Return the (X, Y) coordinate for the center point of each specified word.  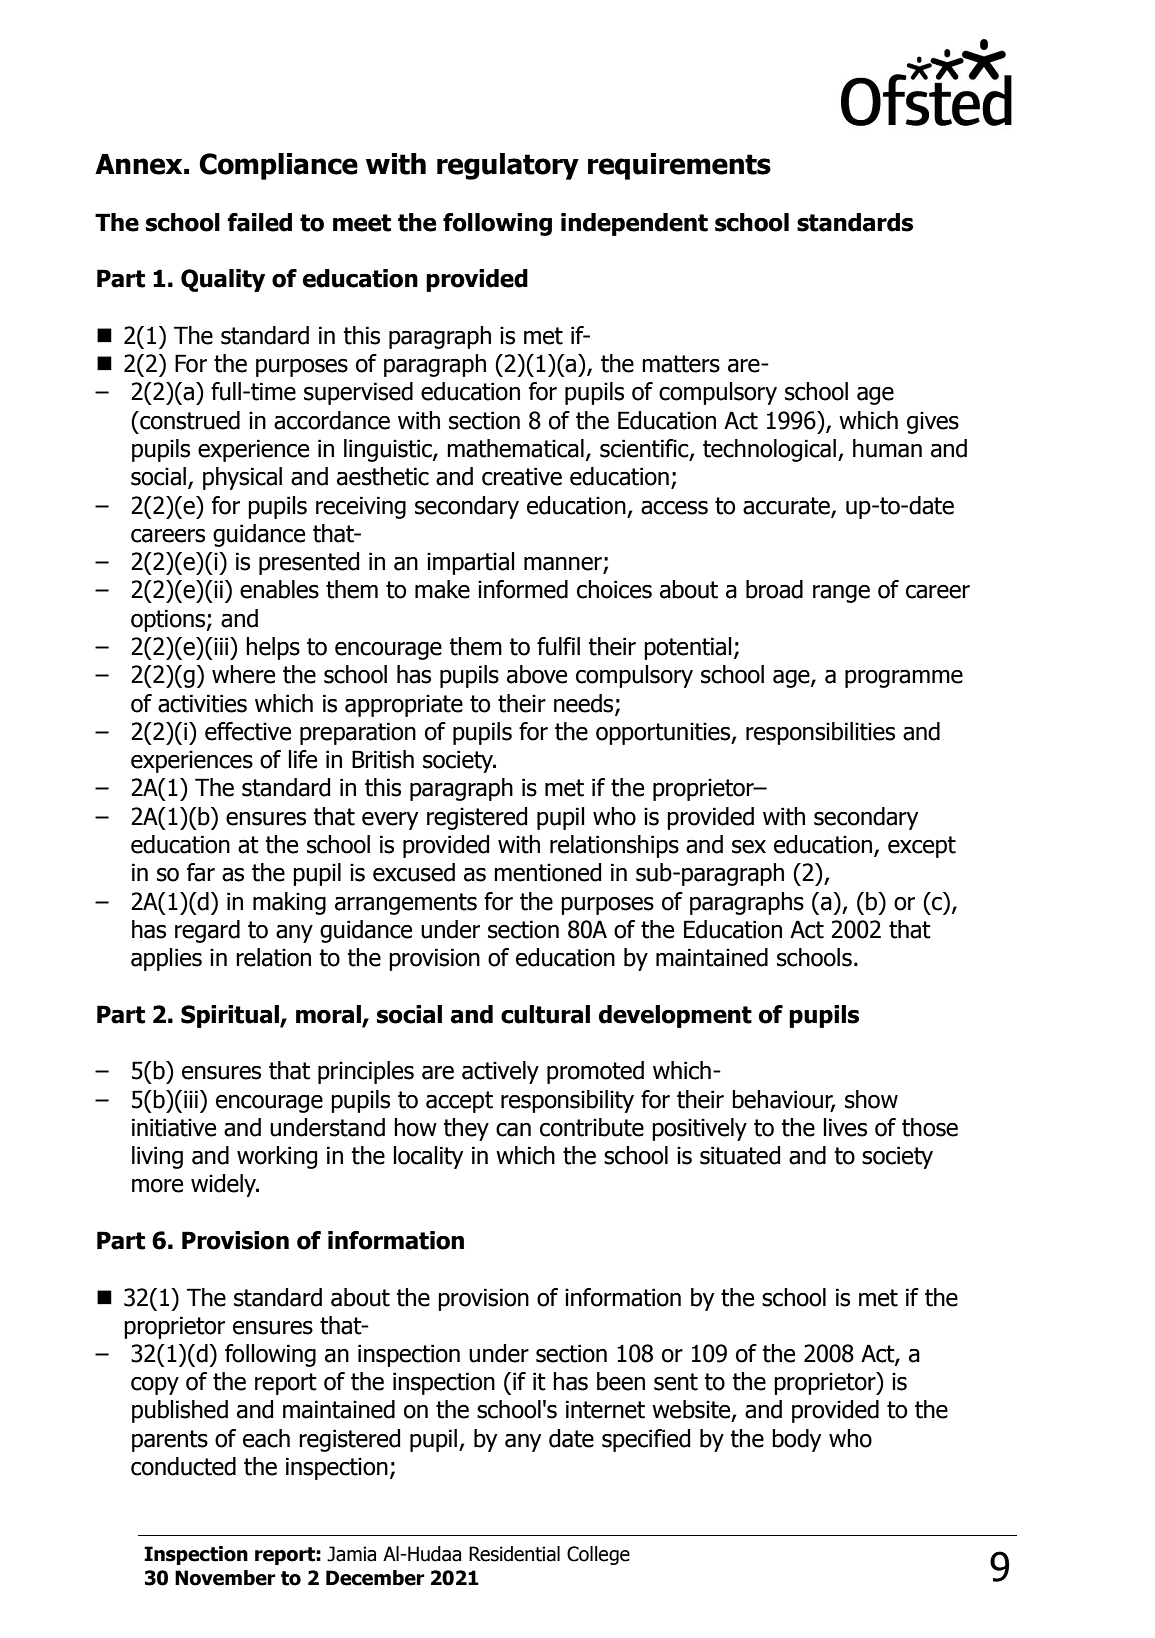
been (621, 1381)
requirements (679, 166)
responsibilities (820, 733)
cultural (545, 1014)
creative (522, 476)
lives (845, 1127)
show (871, 1099)
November (225, 1578)
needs (585, 704)
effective (248, 731)
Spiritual (231, 1016)
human (887, 448)
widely (225, 1185)
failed (259, 222)
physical (242, 478)
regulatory (508, 166)
